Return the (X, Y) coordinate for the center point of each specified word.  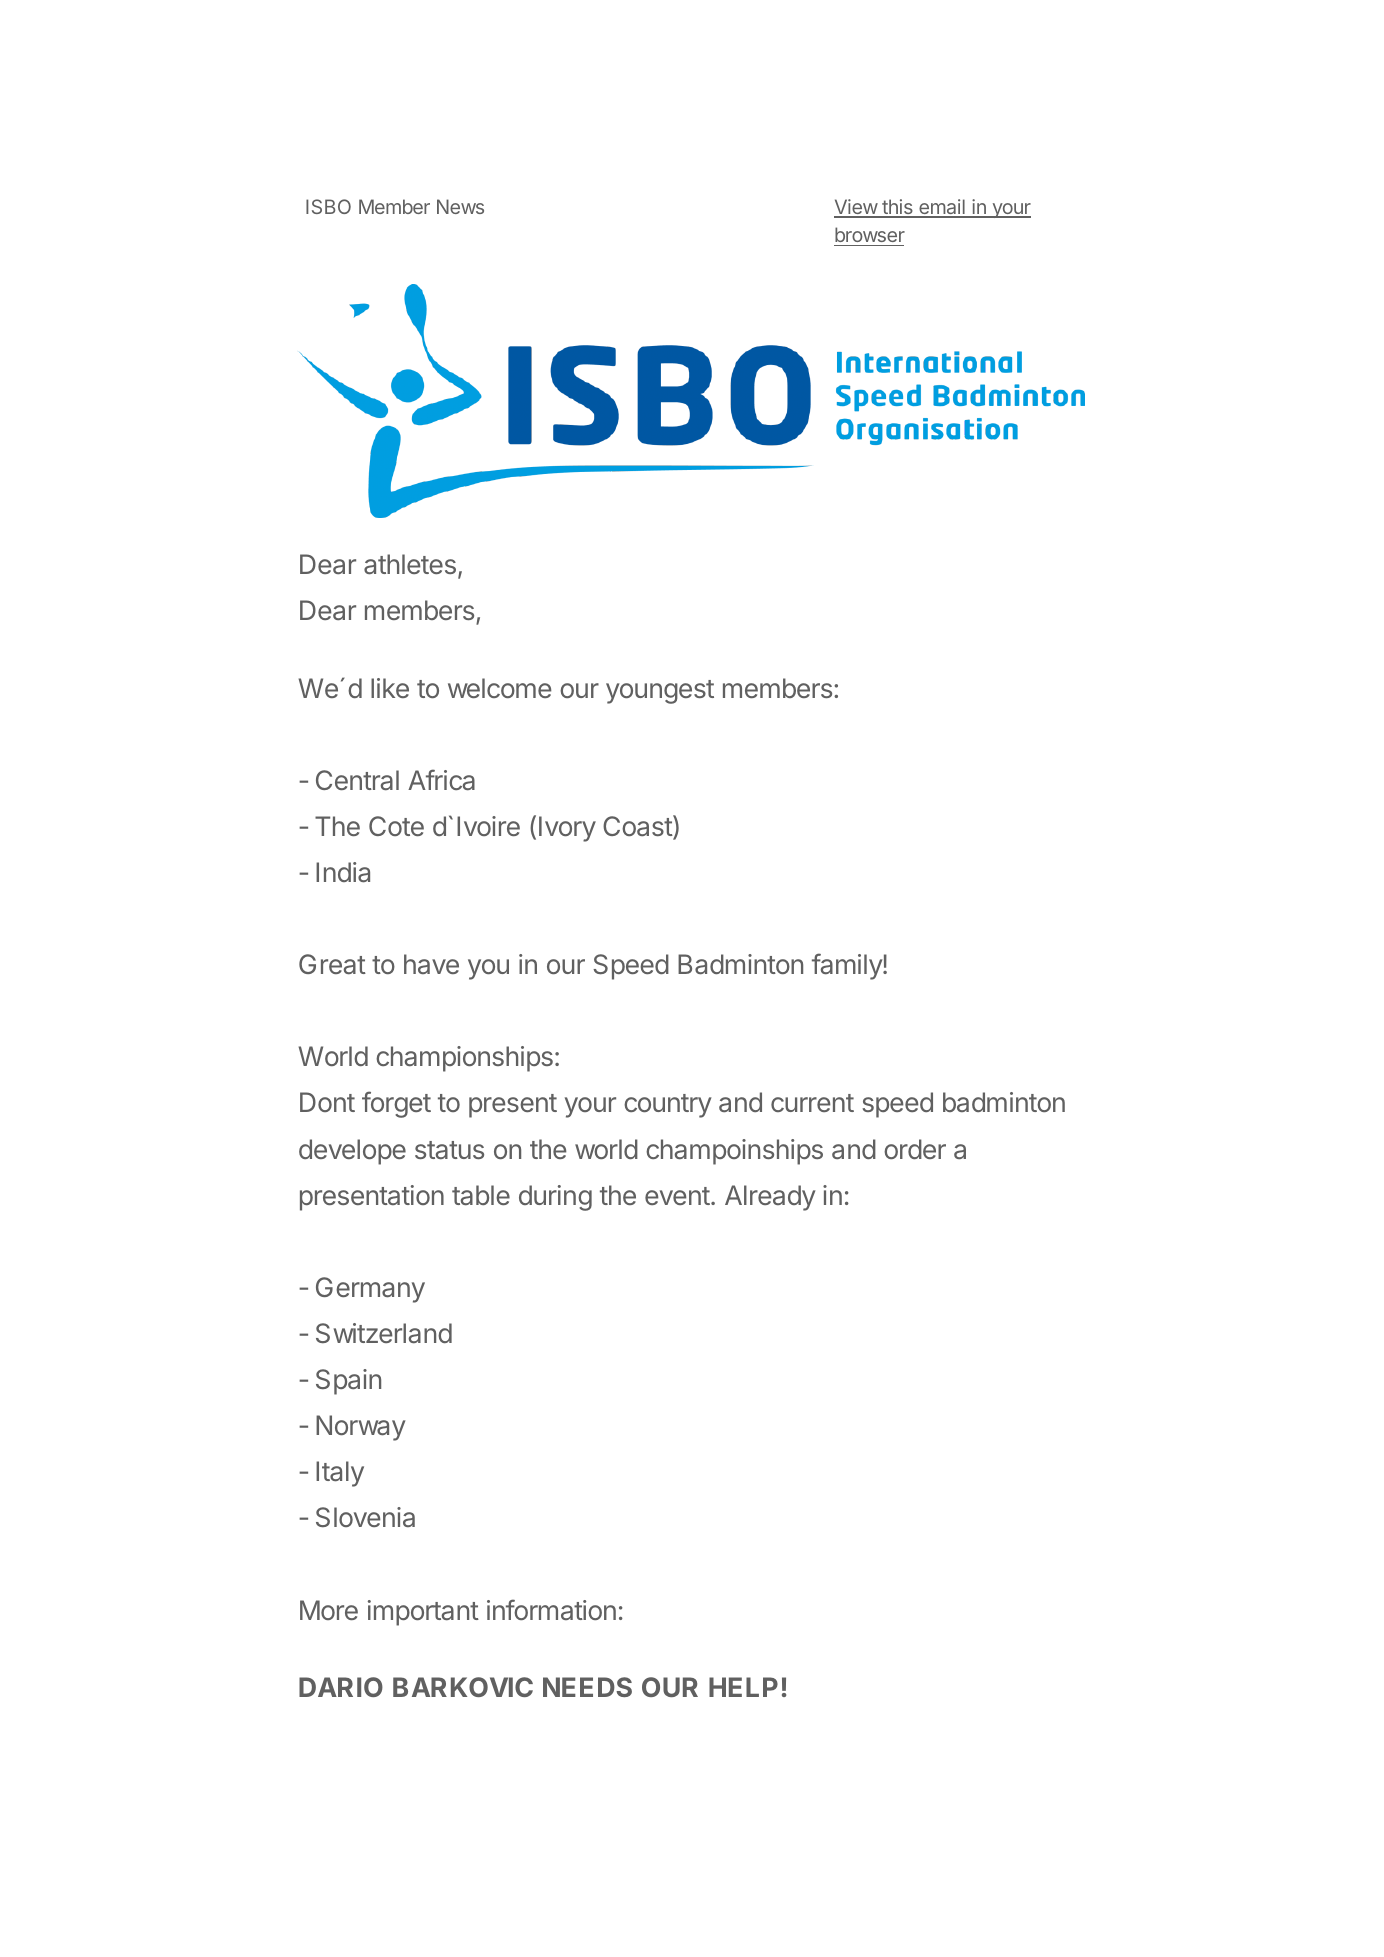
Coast (638, 827)
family (848, 966)
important (423, 1613)
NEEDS (587, 1687)
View (856, 208)
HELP (743, 1687)
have (431, 964)
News (460, 206)
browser (870, 234)
